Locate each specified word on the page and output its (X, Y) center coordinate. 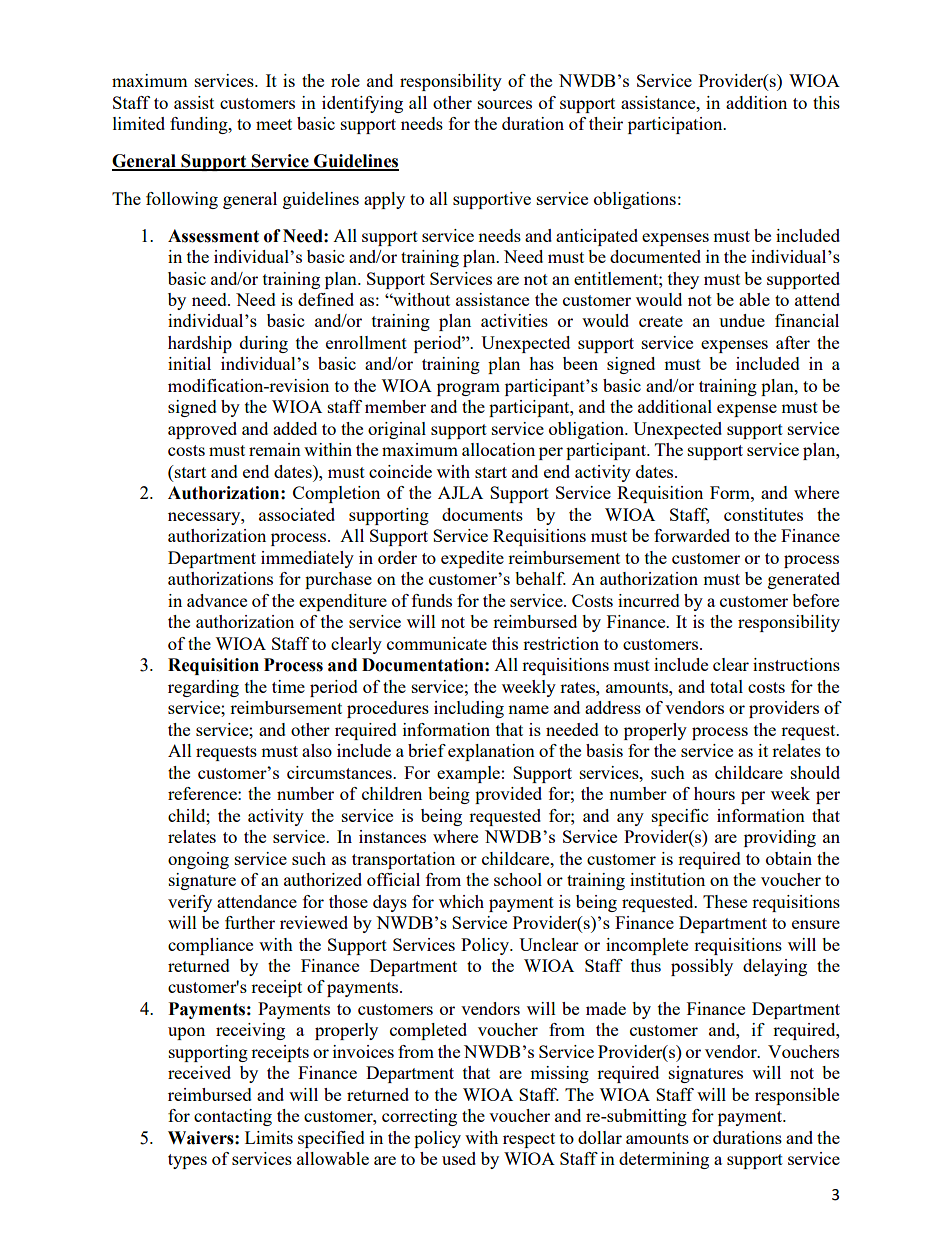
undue (742, 320)
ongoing (198, 860)
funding (200, 125)
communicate (437, 643)
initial (189, 363)
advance (217, 600)
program (468, 389)
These (725, 901)
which (461, 901)
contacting (233, 1117)
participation (676, 125)
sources (505, 104)
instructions (796, 664)
